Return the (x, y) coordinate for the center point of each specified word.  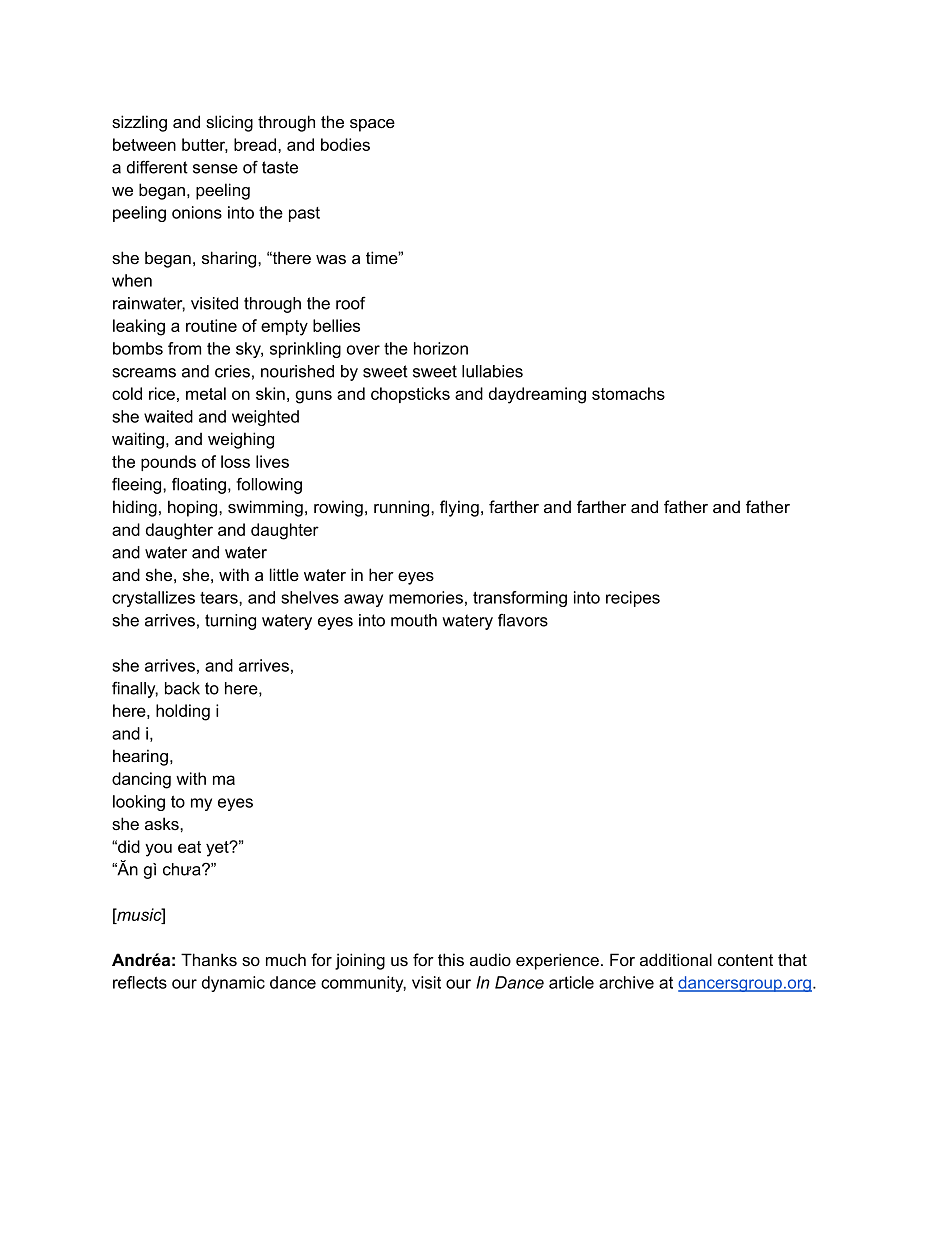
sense (215, 169)
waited (168, 416)
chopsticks (410, 395)
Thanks (209, 959)
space (372, 125)
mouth (414, 620)
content (745, 960)
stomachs (628, 393)
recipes (633, 599)
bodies (345, 144)
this (451, 959)
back (182, 688)
